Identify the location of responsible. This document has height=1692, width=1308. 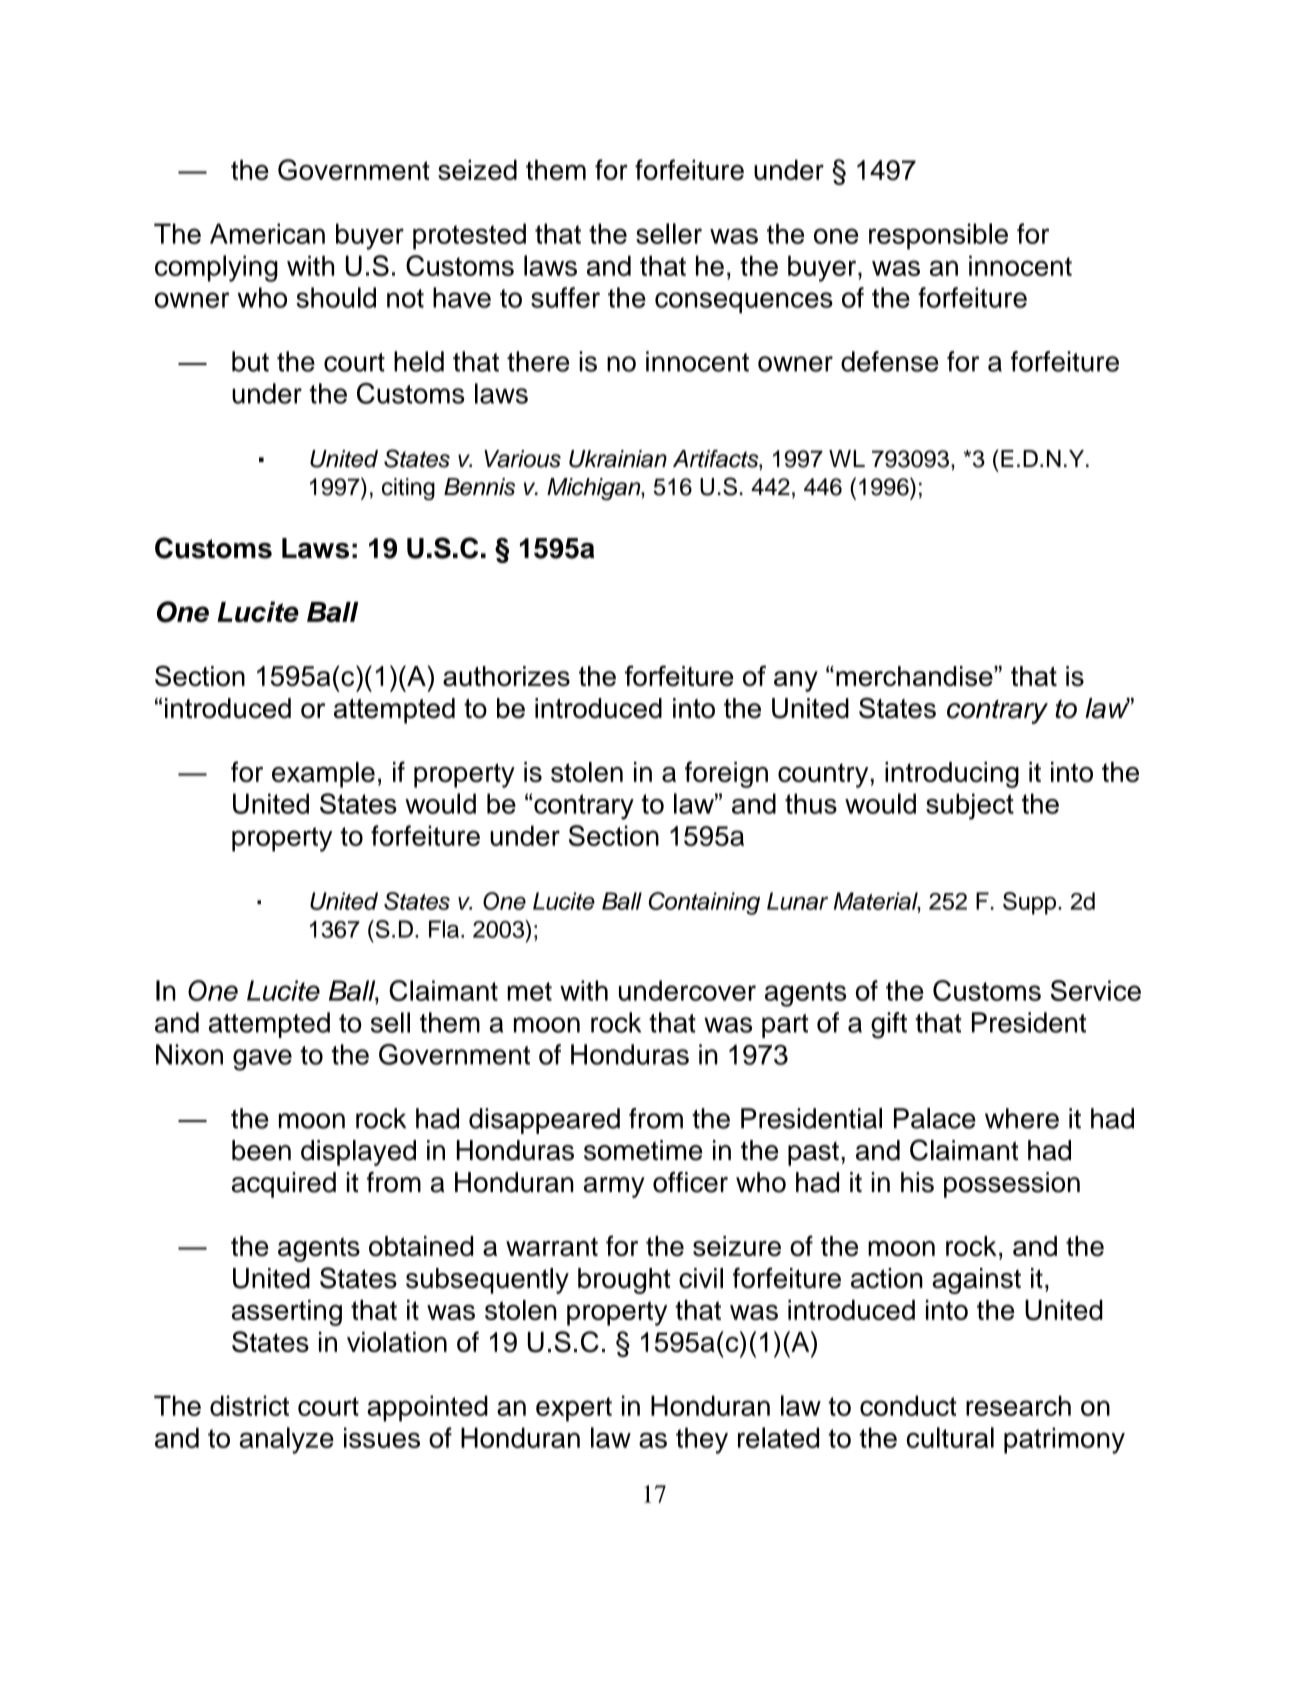
(938, 236).
